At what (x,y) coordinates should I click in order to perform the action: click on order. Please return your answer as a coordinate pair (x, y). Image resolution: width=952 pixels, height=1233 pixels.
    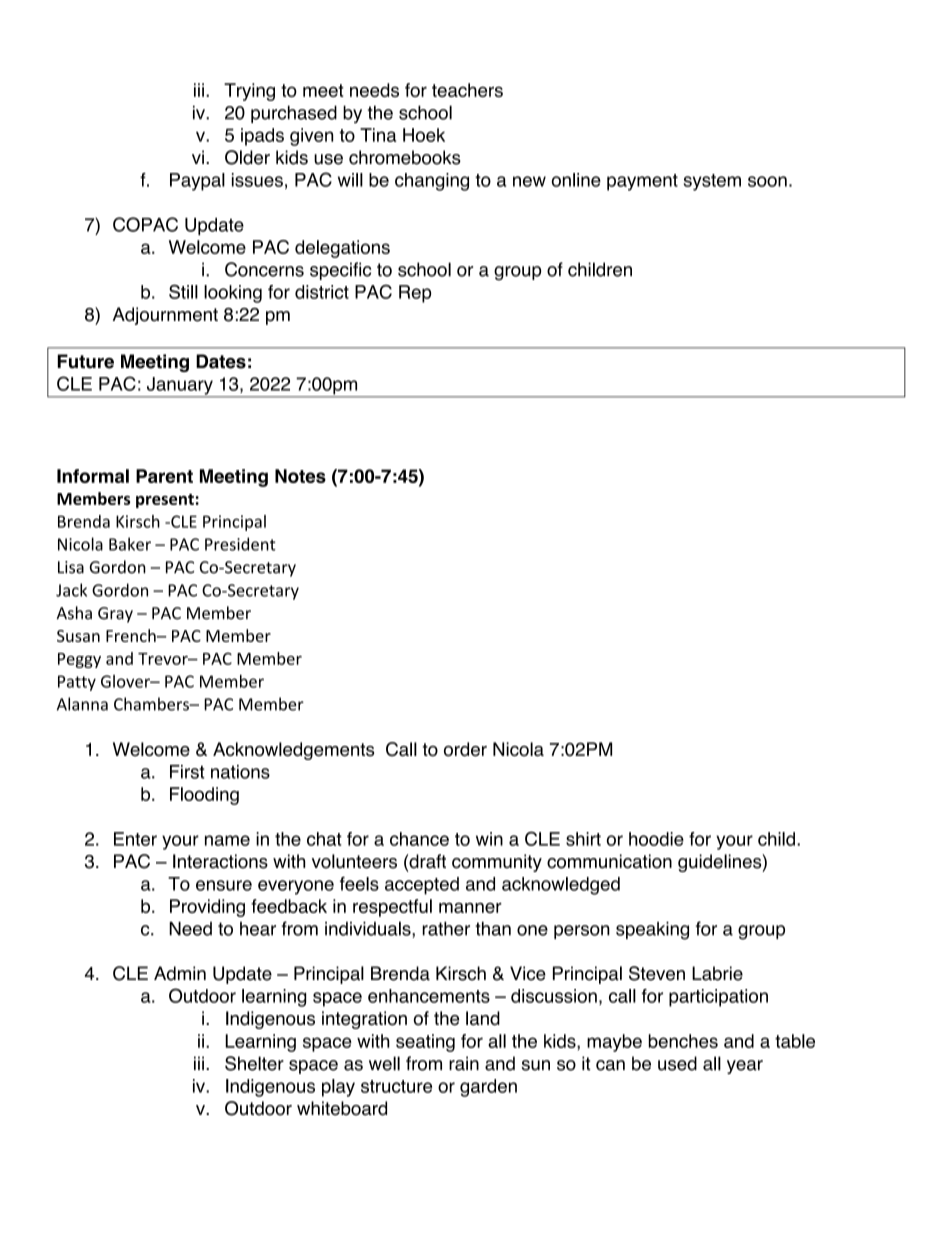
    Looking at the image, I should click on (465, 749).
